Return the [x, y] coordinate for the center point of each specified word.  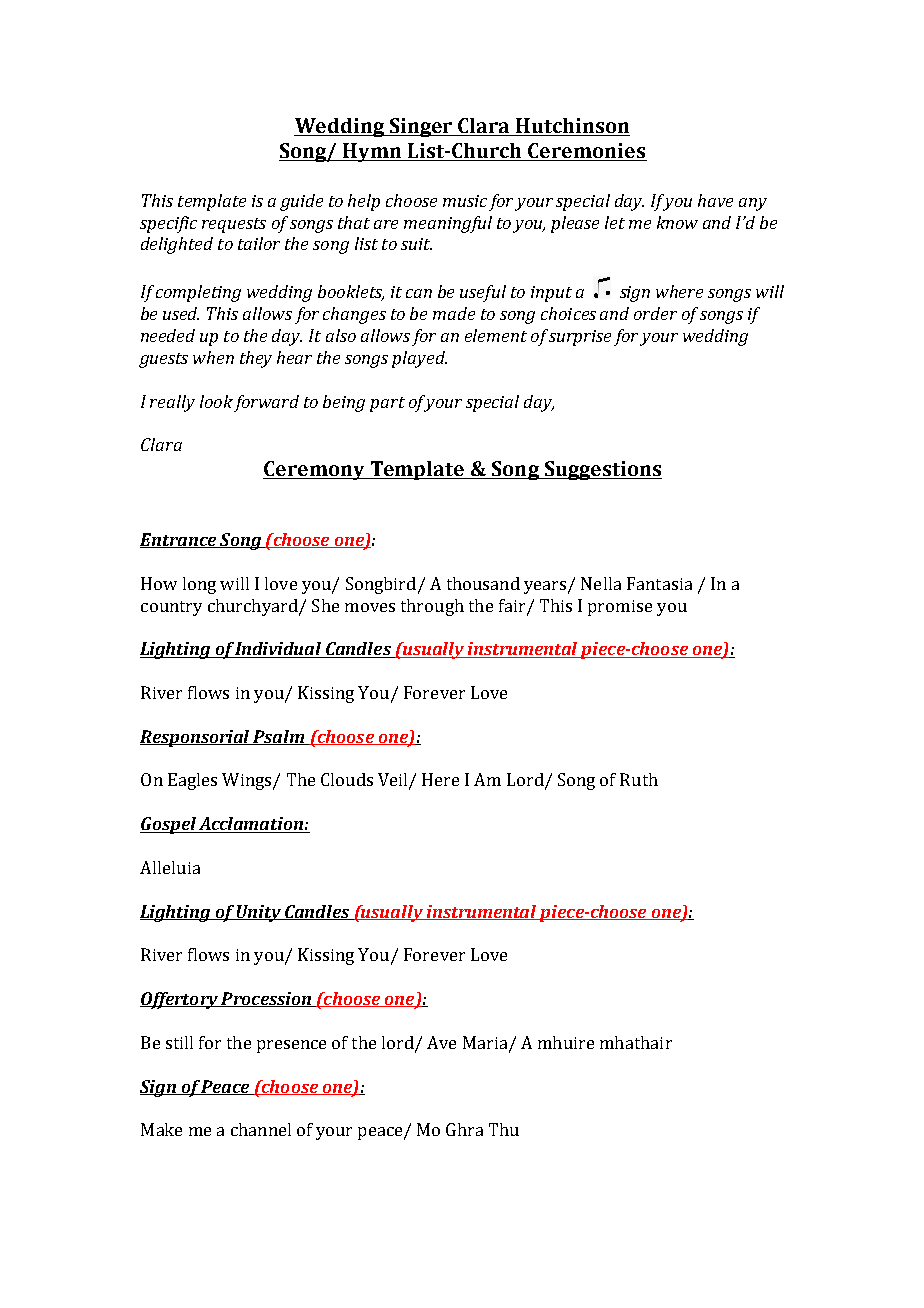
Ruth [639, 779]
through [432, 607]
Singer [421, 127]
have [715, 200]
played [419, 359]
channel [261, 1129]
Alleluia [170, 867]
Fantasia [659, 583]
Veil [394, 781]
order [655, 313]
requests [234, 225]
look [216, 401]
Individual [279, 650]
